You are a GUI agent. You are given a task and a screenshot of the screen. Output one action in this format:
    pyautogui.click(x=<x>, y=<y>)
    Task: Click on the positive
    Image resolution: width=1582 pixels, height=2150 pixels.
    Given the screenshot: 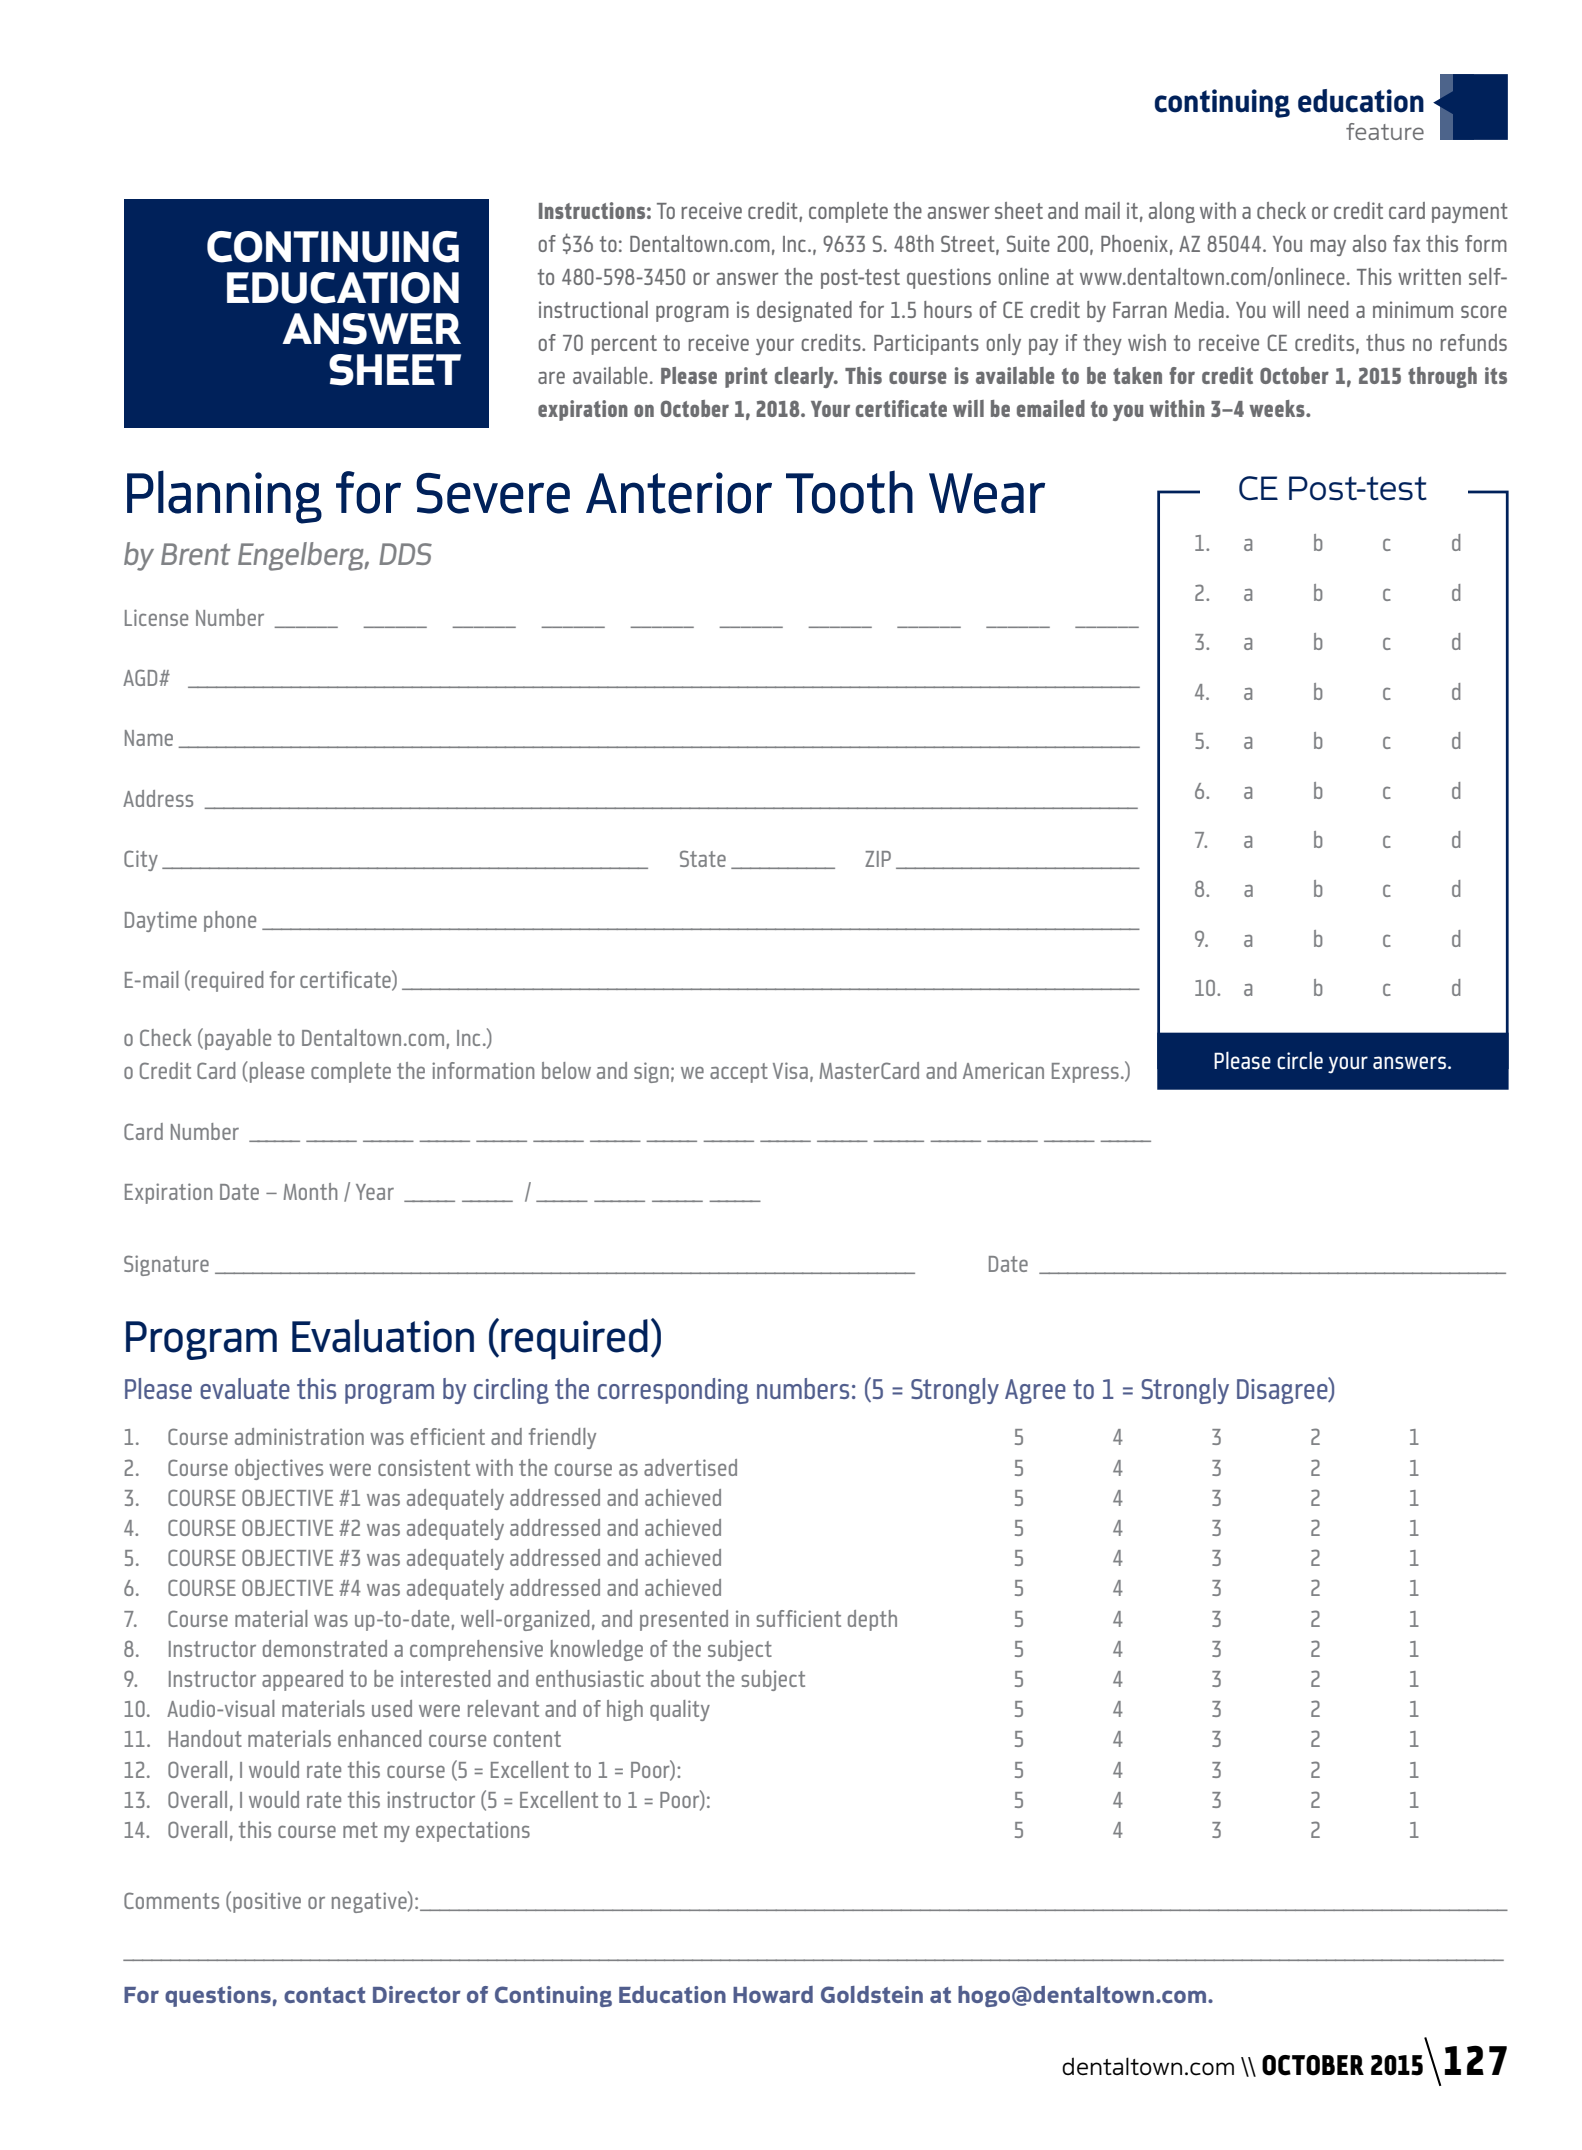 What is the action you would take?
    pyautogui.click(x=267, y=1902)
